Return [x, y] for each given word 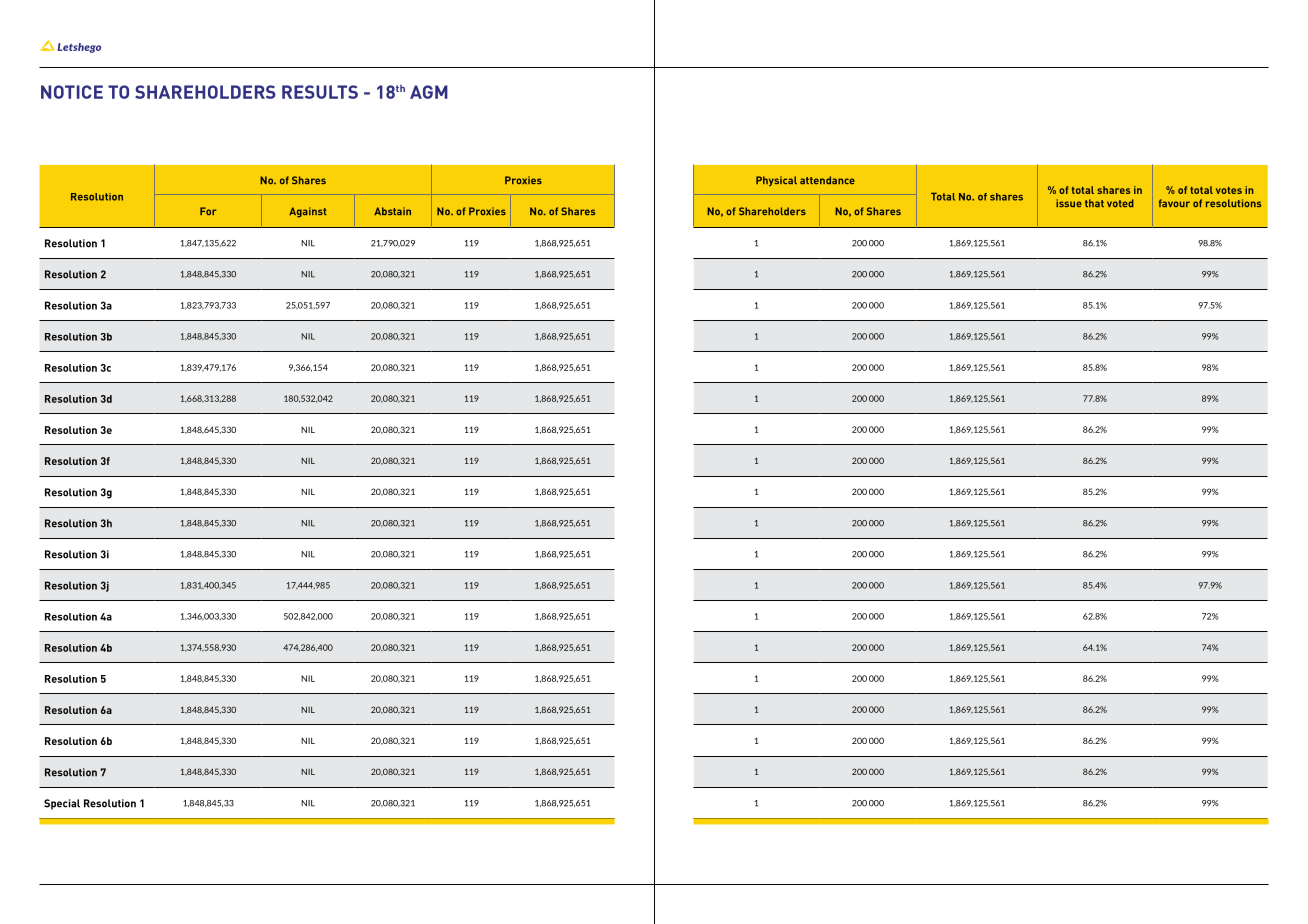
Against [308, 212]
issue [1069, 203]
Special [62, 804]
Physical [776, 181]
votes [1229, 190]
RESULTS [320, 92]
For [208, 211]
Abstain [392, 211]
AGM [429, 92]
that [1094, 203]
